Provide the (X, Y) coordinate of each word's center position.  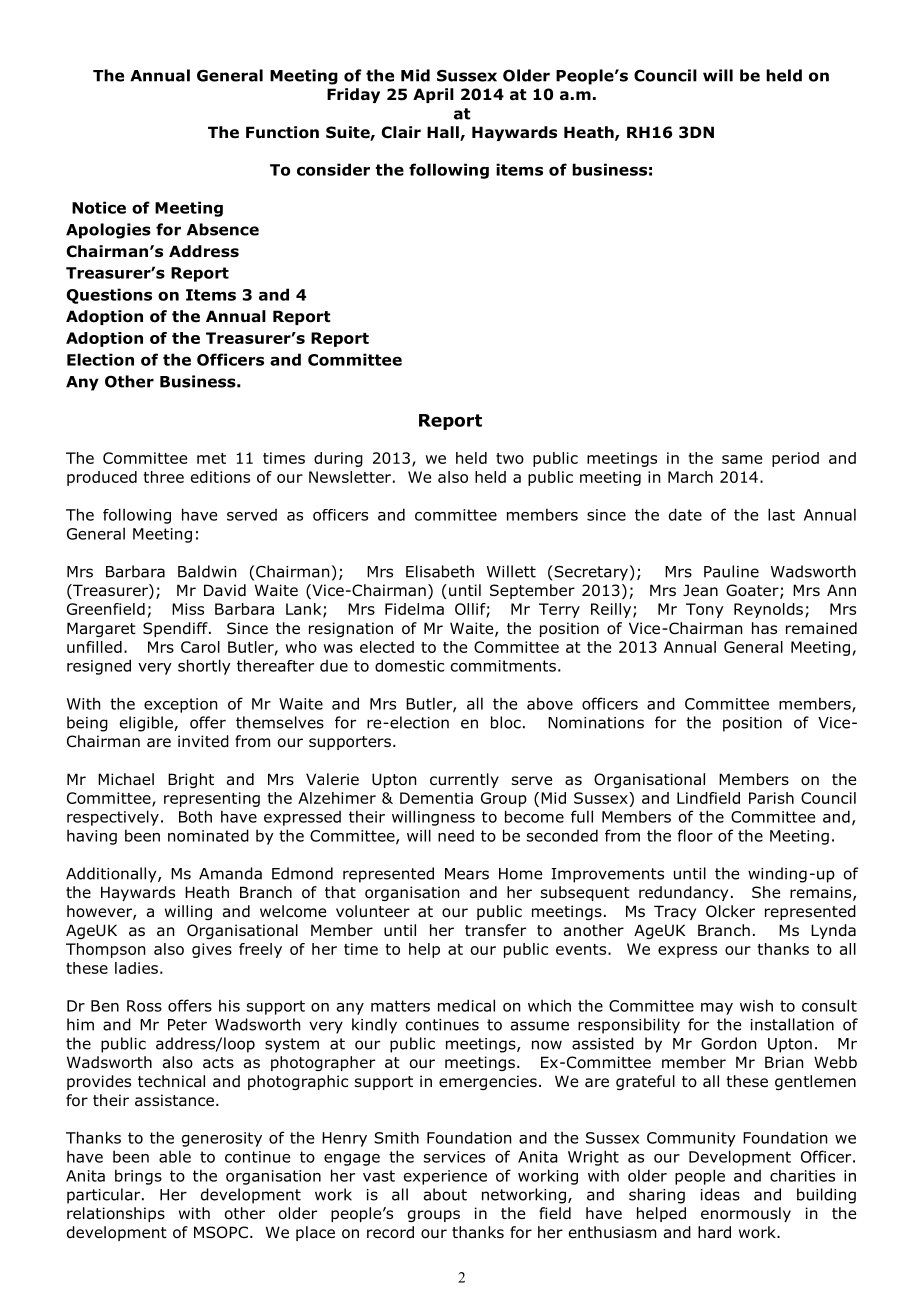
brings (138, 1177)
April (433, 95)
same (742, 459)
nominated (208, 835)
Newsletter (350, 477)
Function (282, 132)
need (456, 836)
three (163, 477)
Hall (444, 133)
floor (695, 835)
